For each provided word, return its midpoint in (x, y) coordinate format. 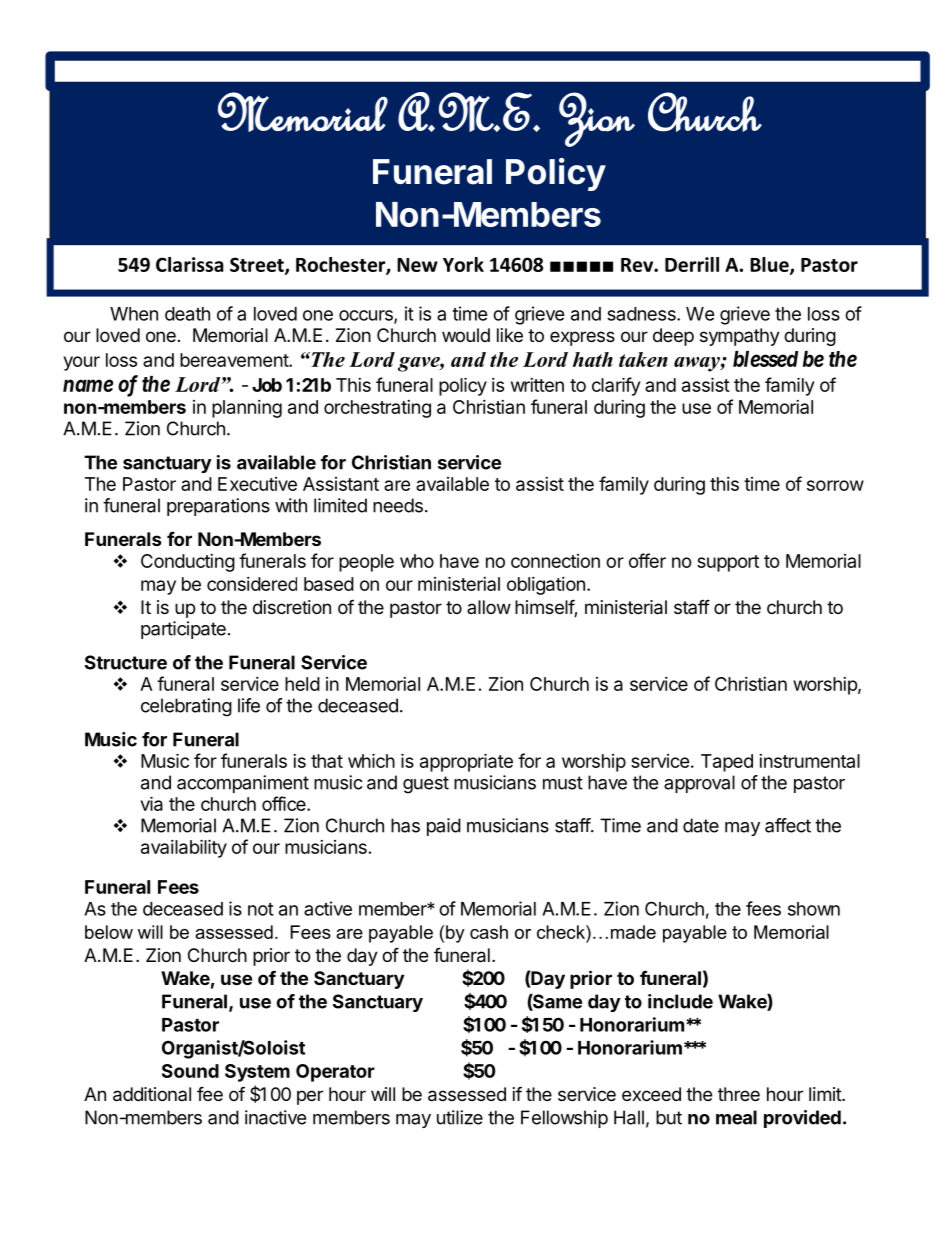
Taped (727, 763)
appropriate (466, 762)
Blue (770, 266)
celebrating (186, 707)
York (463, 264)
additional (152, 1094)
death (187, 314)
